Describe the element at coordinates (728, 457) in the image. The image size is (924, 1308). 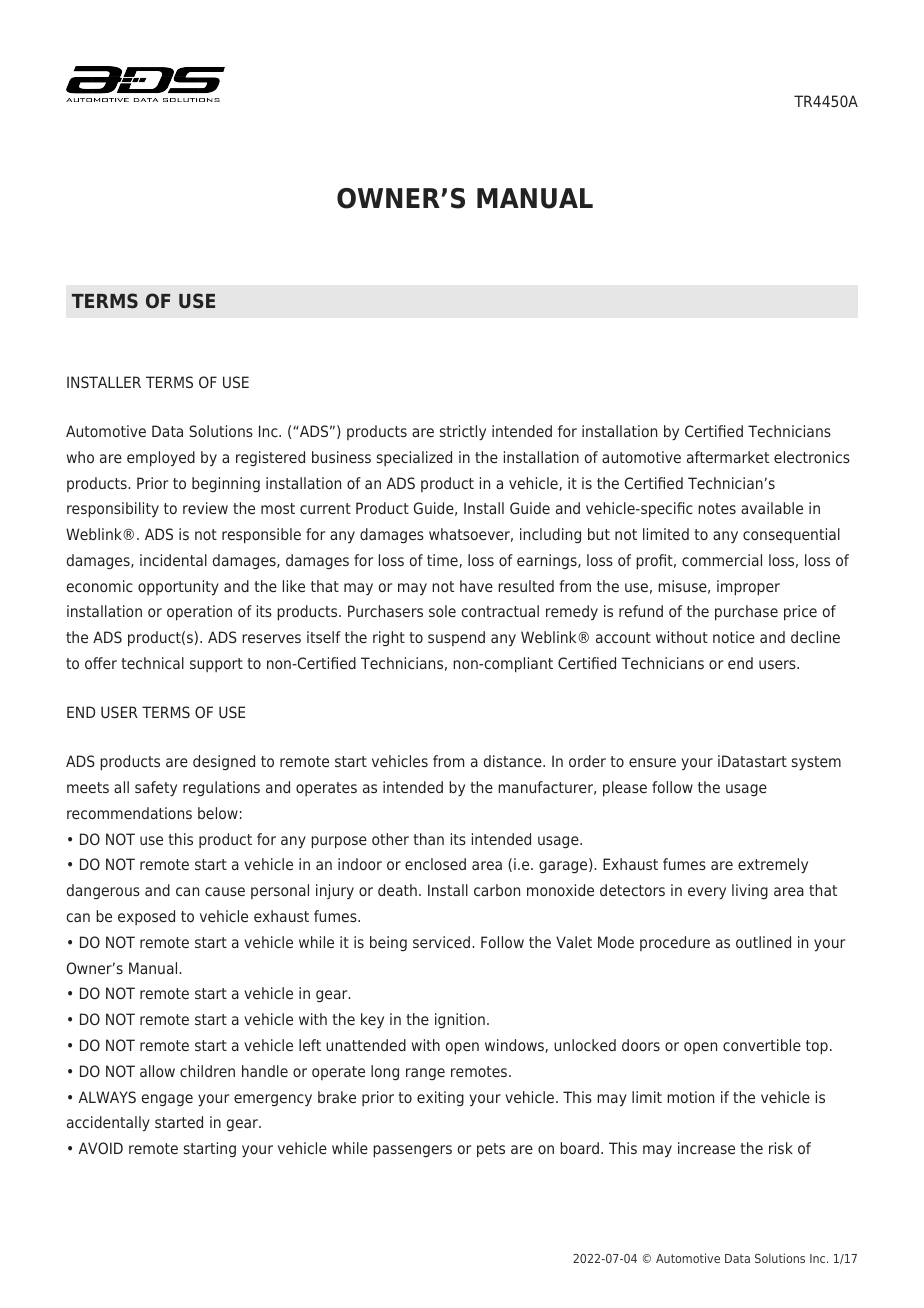
I see `aftermarket` at that location.
